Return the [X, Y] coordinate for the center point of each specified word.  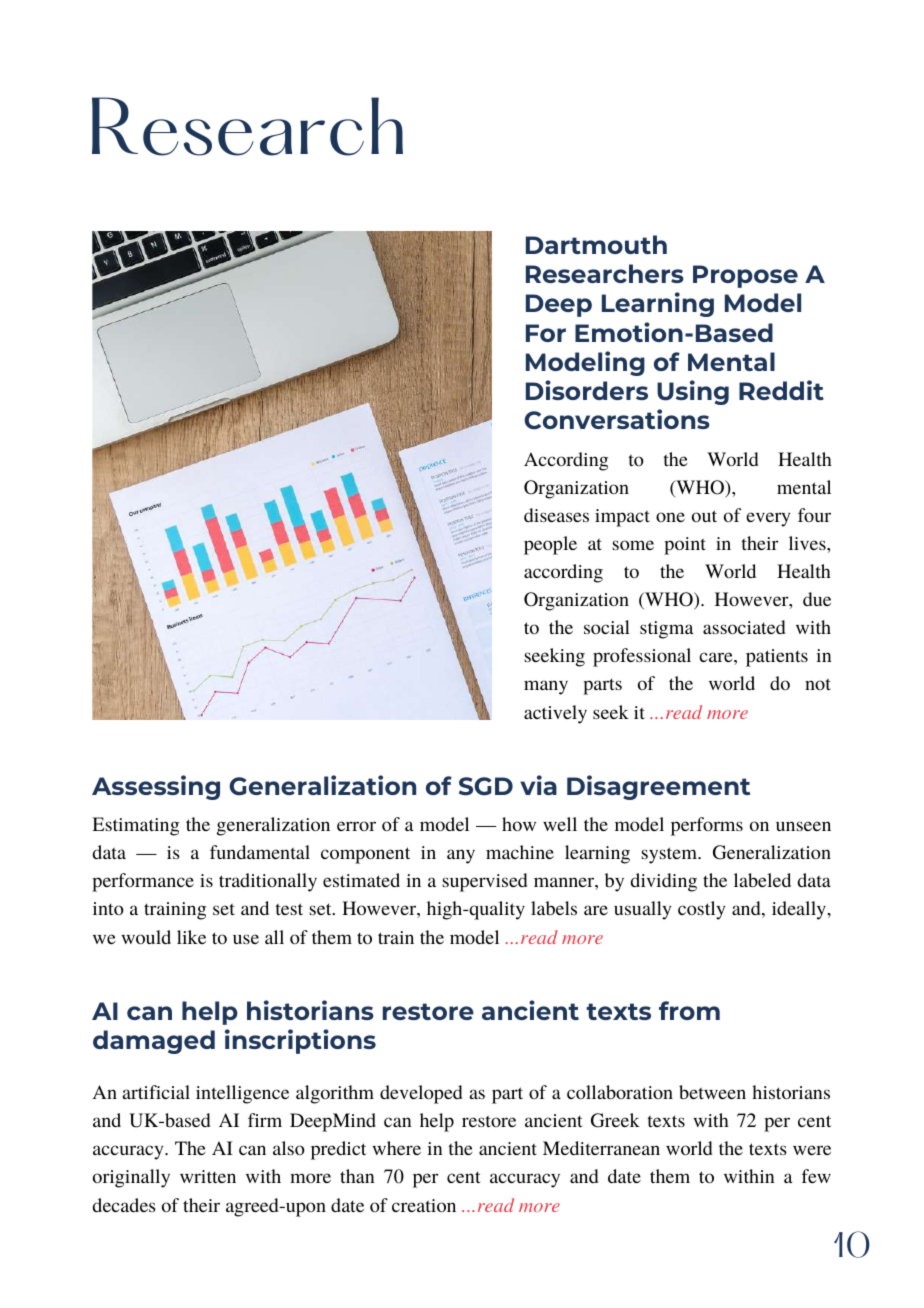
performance [143, 882]
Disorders [587, 390]
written [208, 1176]
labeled [762, 880]
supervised [485, 882]
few [816, 1176]
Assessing [156, 787]
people [550, 545]
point [685, 546]
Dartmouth [596, 244]
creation [424, 1205]
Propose [745, 276]
